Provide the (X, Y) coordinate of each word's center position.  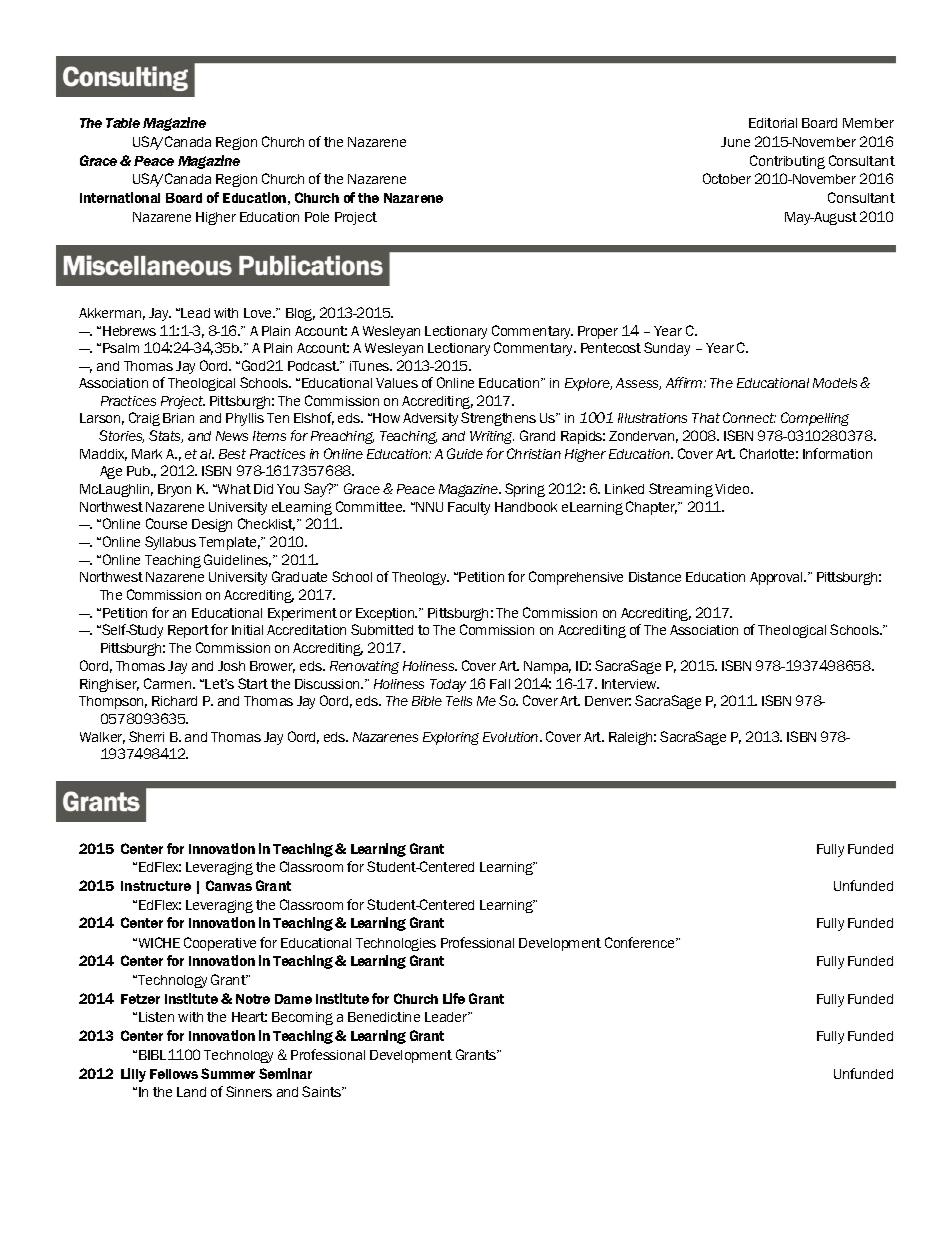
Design (212, 525)
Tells (459, 701)
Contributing (787, 162)
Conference (641, 942)
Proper (598, 332)
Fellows (174, 1074)
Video (734, 489)
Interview (630, 684)
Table (123, 123)
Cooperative (220, 944)
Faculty (469, 508)
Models (835, 383)
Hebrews (129, 331)
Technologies (396, 944)
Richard (174, 701)
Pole (317, 217)
